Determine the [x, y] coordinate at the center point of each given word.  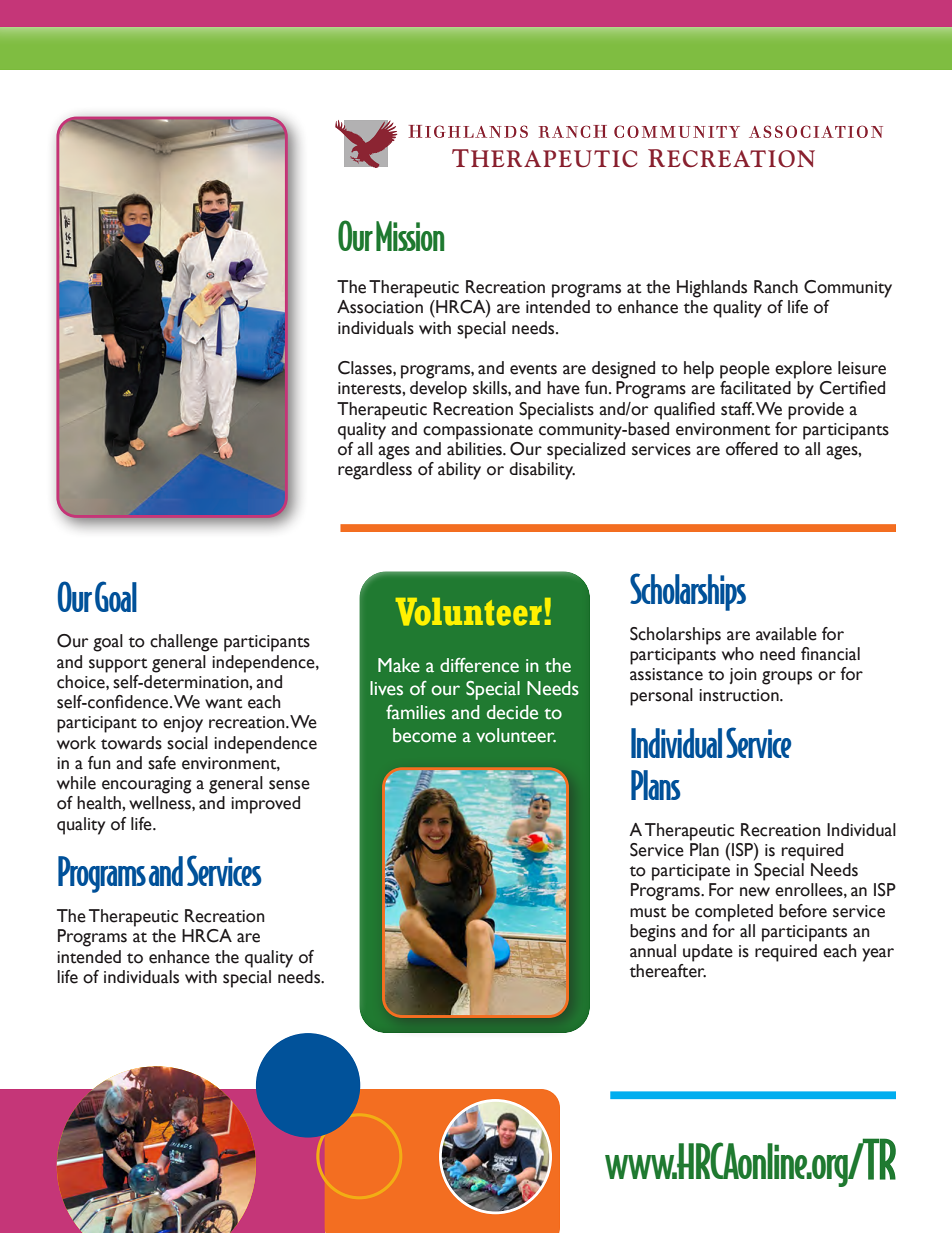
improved [265, 805]
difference [479, 665]
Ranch [776, 287]
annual [653, 951]
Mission [410, 236]
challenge [184, 643]
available [786, 634]
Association [380, 307]
